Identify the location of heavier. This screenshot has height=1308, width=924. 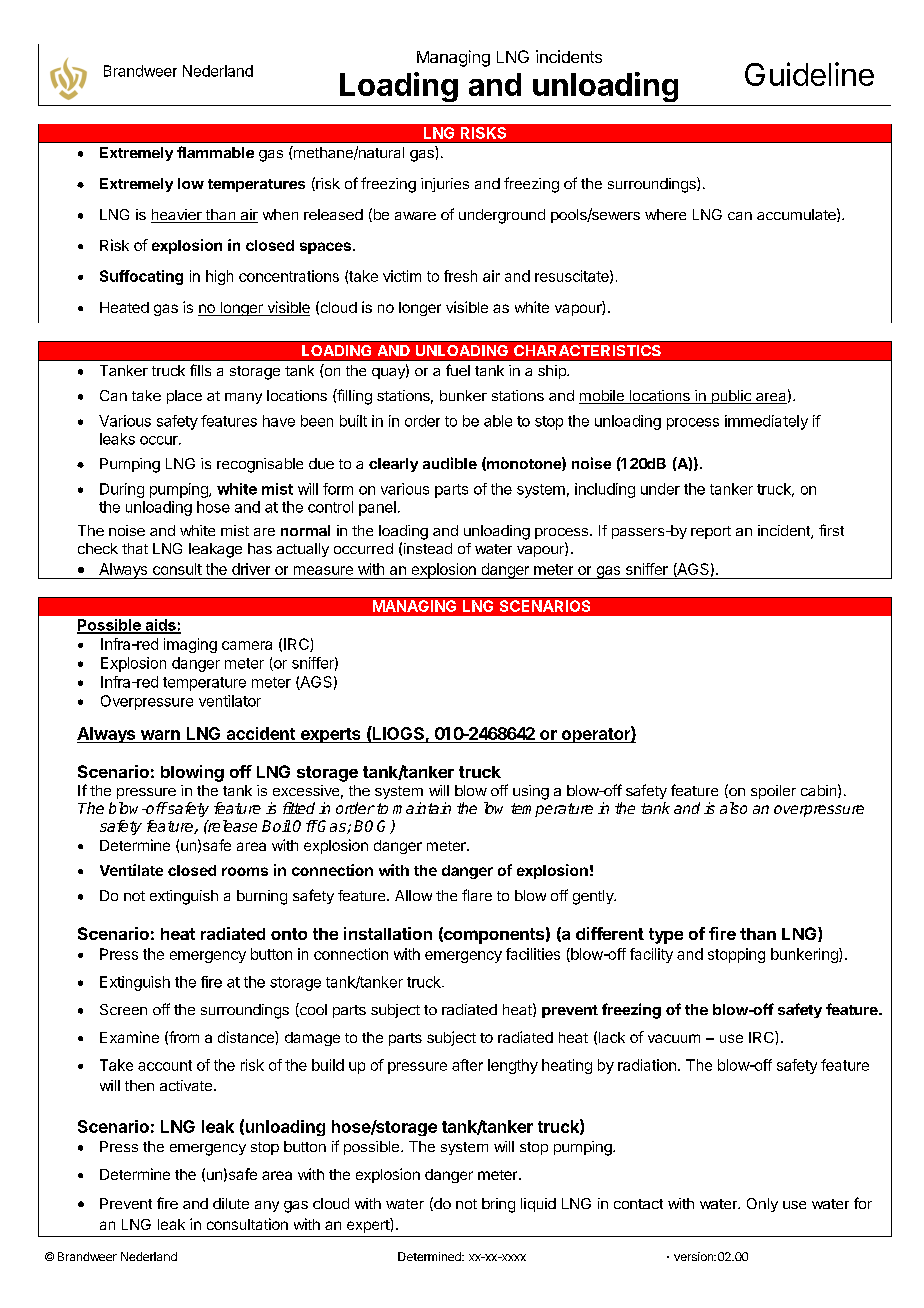
(177, 216).
